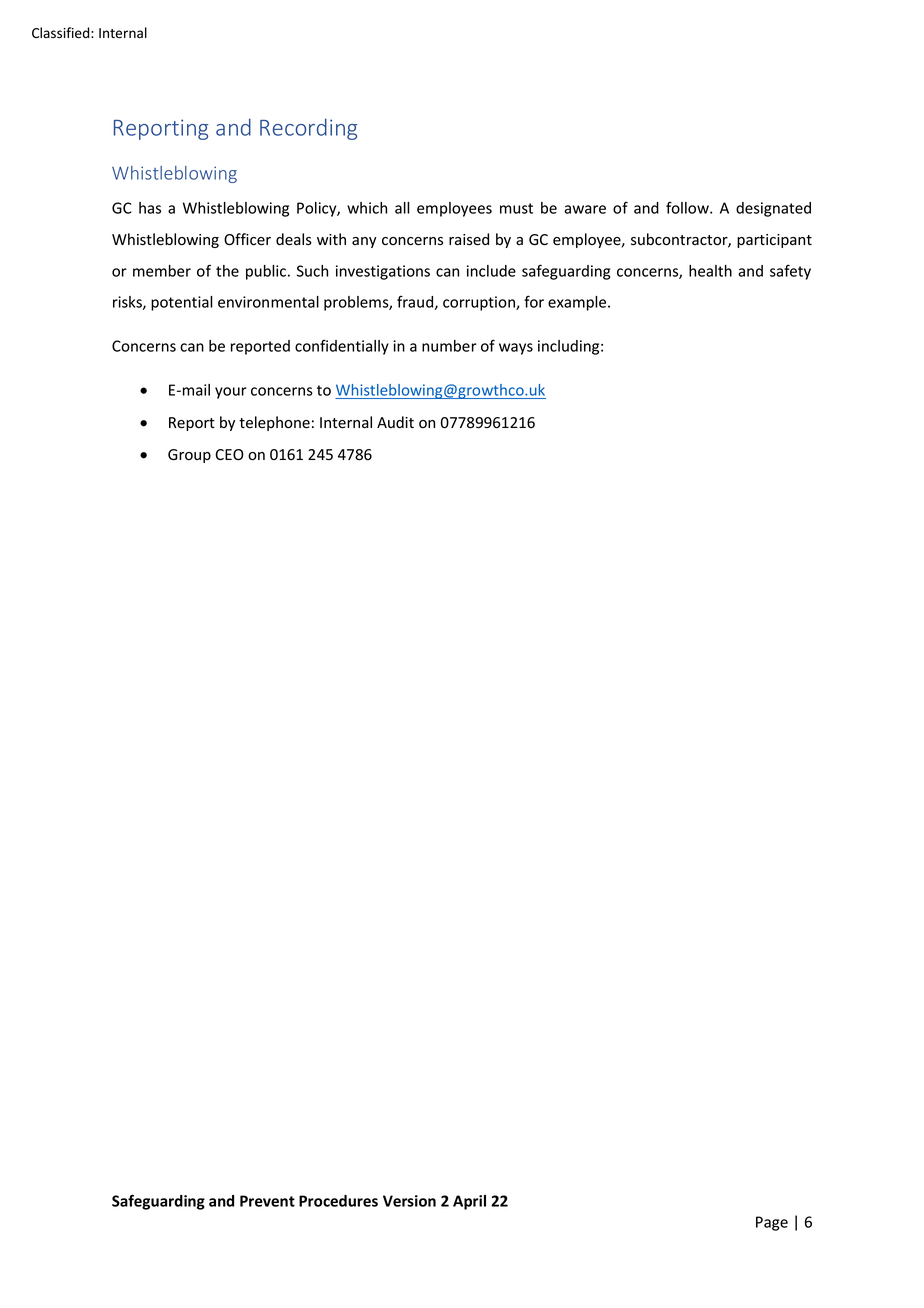 Image resolution: width=924 pixels, height=1308 pixels. I want to click on ways, so click(516, 349).
